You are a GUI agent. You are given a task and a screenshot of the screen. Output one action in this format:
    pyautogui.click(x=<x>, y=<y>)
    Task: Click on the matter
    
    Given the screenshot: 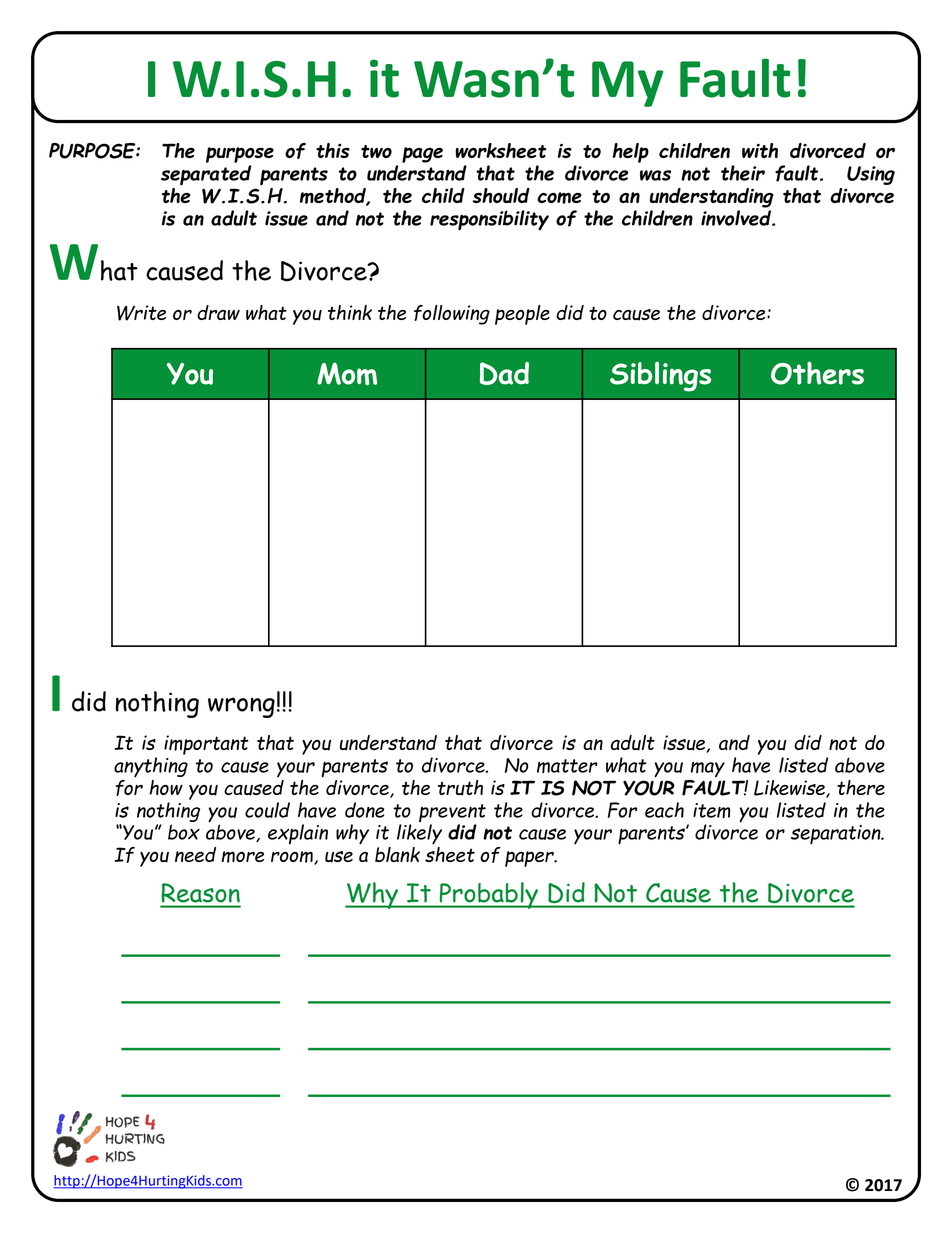 What is the action you would take?
    pyautogui.click(x=567, y=766)
